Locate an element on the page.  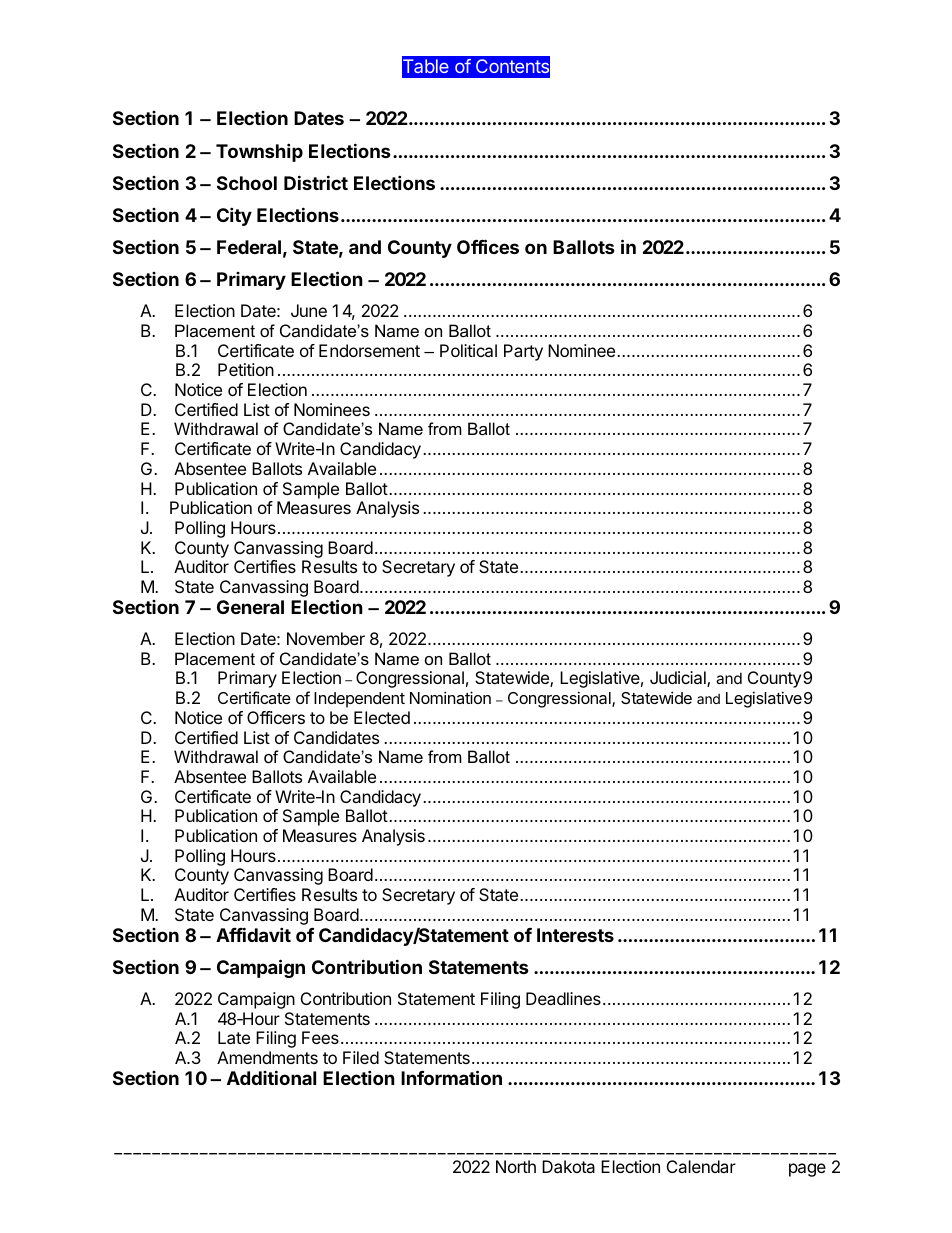
Political is located at coordinates (468, 350).
